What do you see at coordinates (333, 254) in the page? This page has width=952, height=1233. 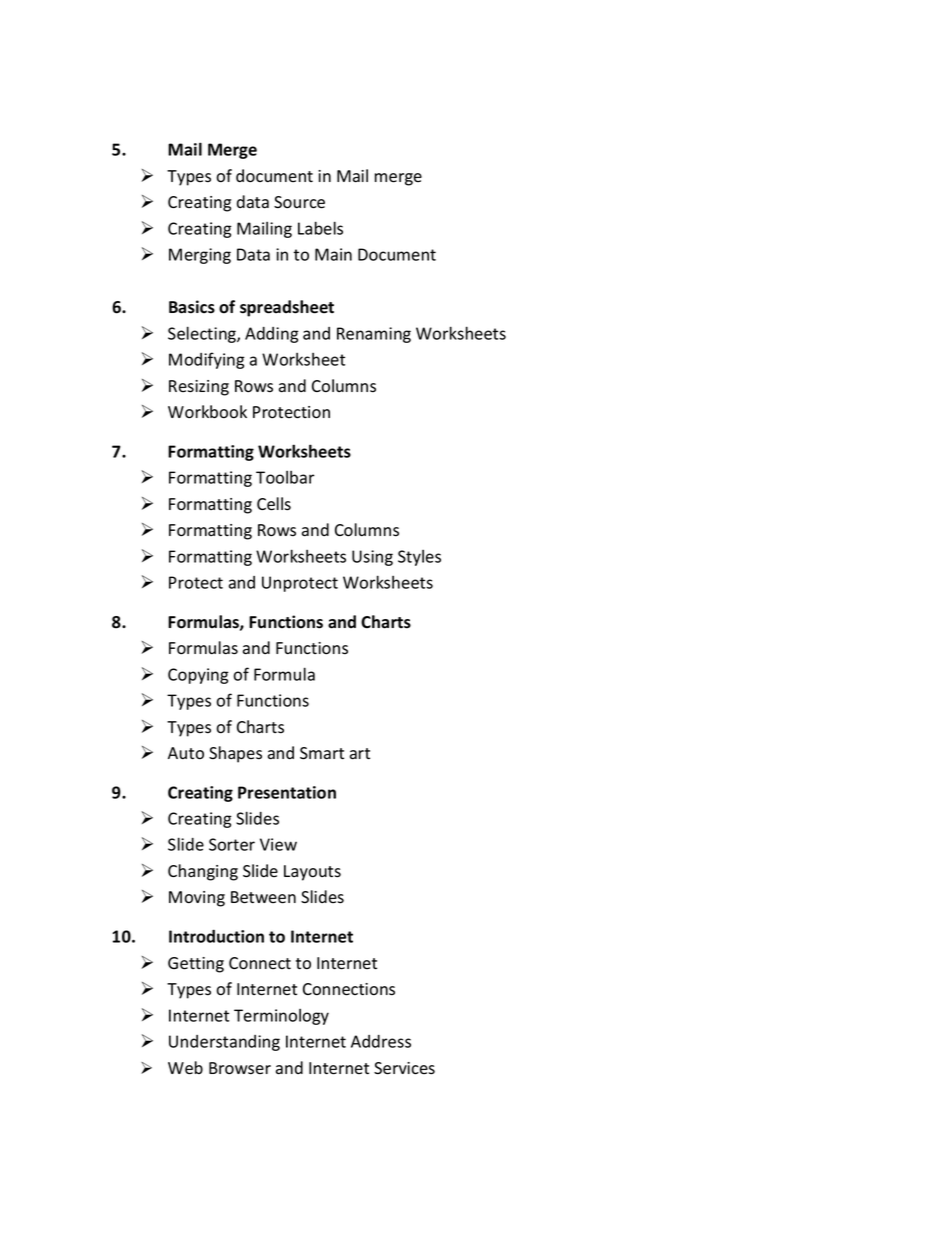 I see `Main` at bounding box center [333, 254].
